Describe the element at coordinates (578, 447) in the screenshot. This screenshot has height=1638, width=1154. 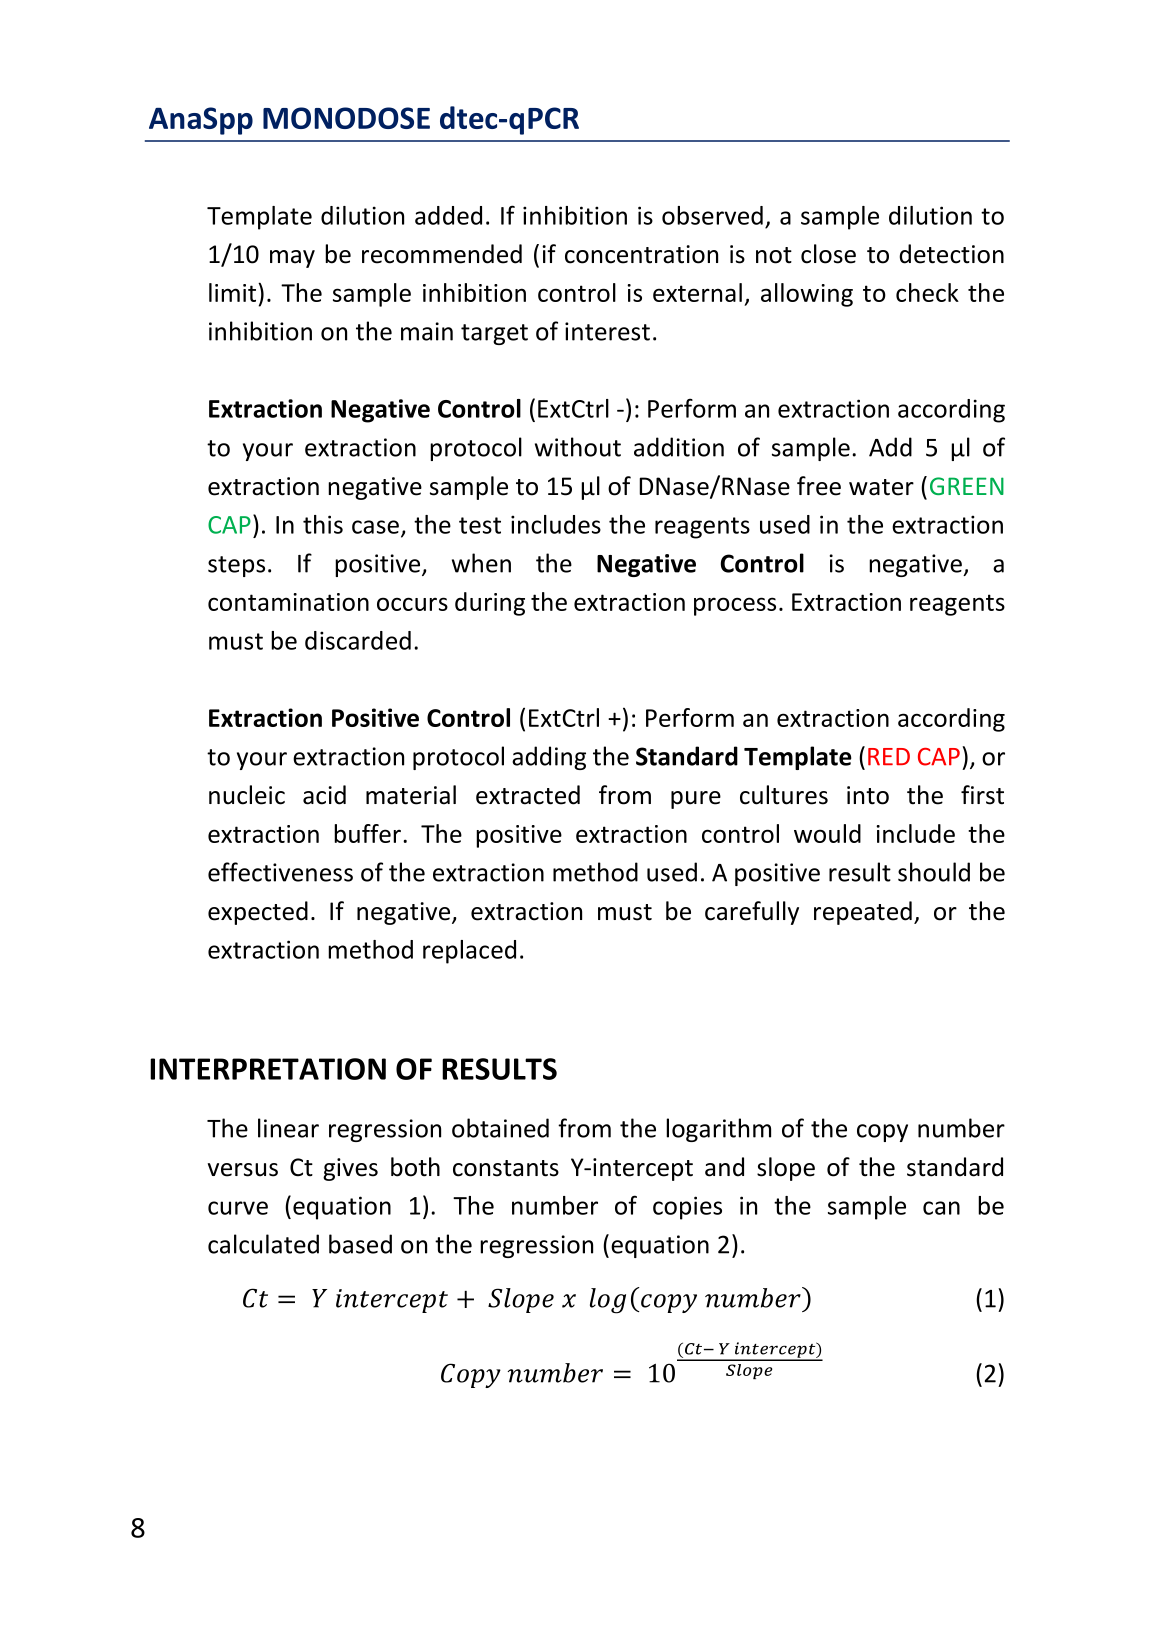
I see `without` at that location.
